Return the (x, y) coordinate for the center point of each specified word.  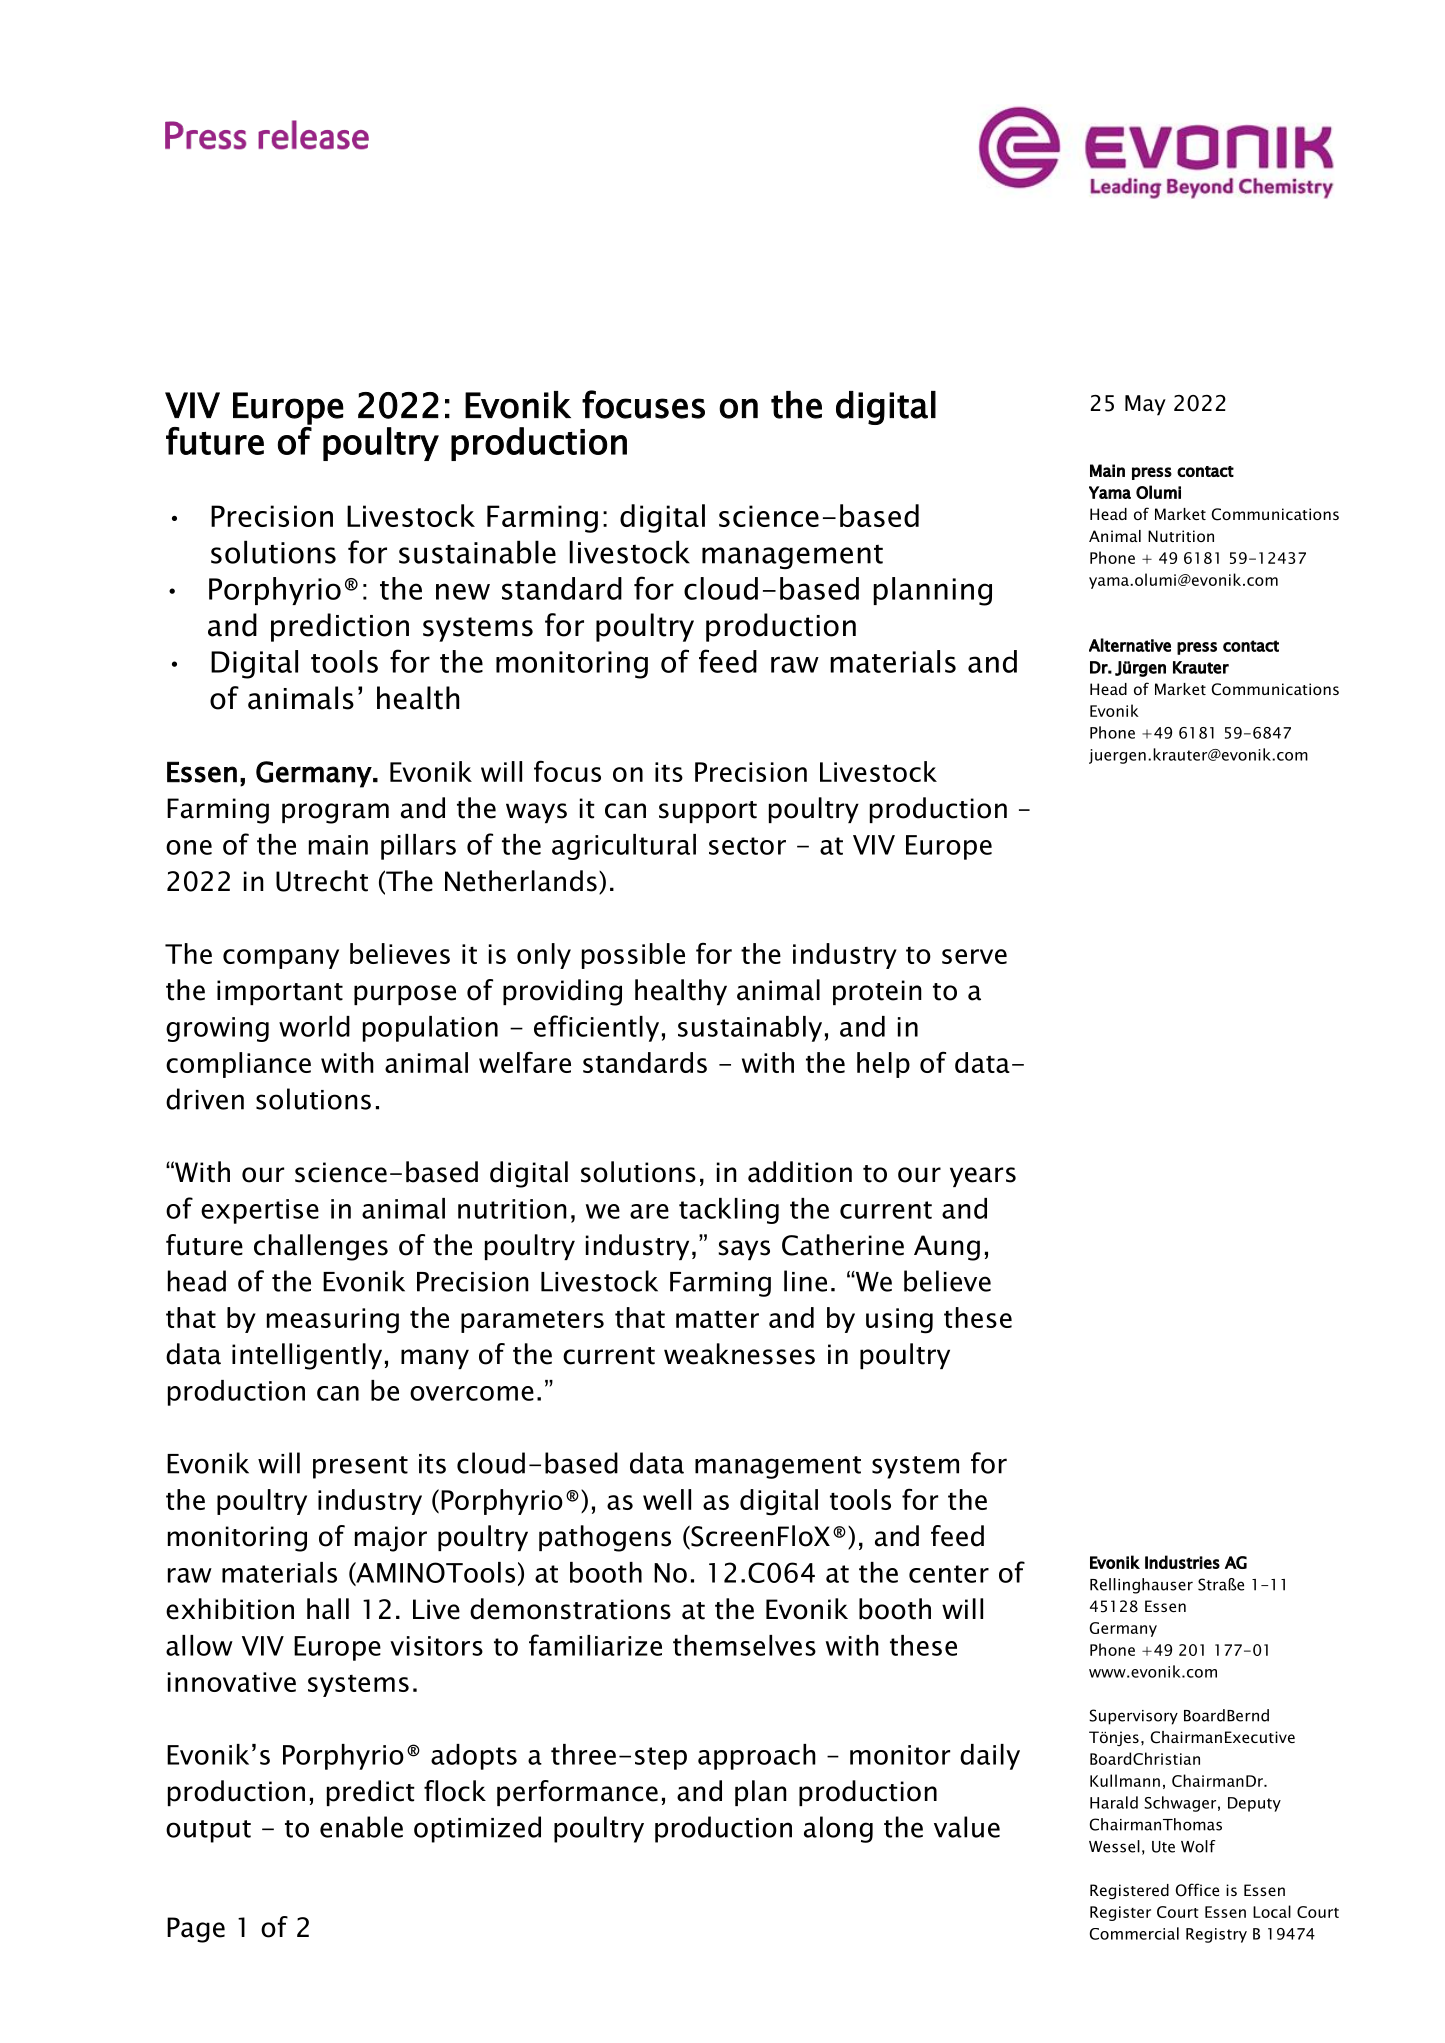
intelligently (307, 1356)
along (838, 1829)
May (1145, 405)
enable (361, 1827)
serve (974, 956)
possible (633, 956)
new (463, 591)
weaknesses (739, 1354)
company (281, 959)
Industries (1182, 1562)
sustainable (477, 552)
